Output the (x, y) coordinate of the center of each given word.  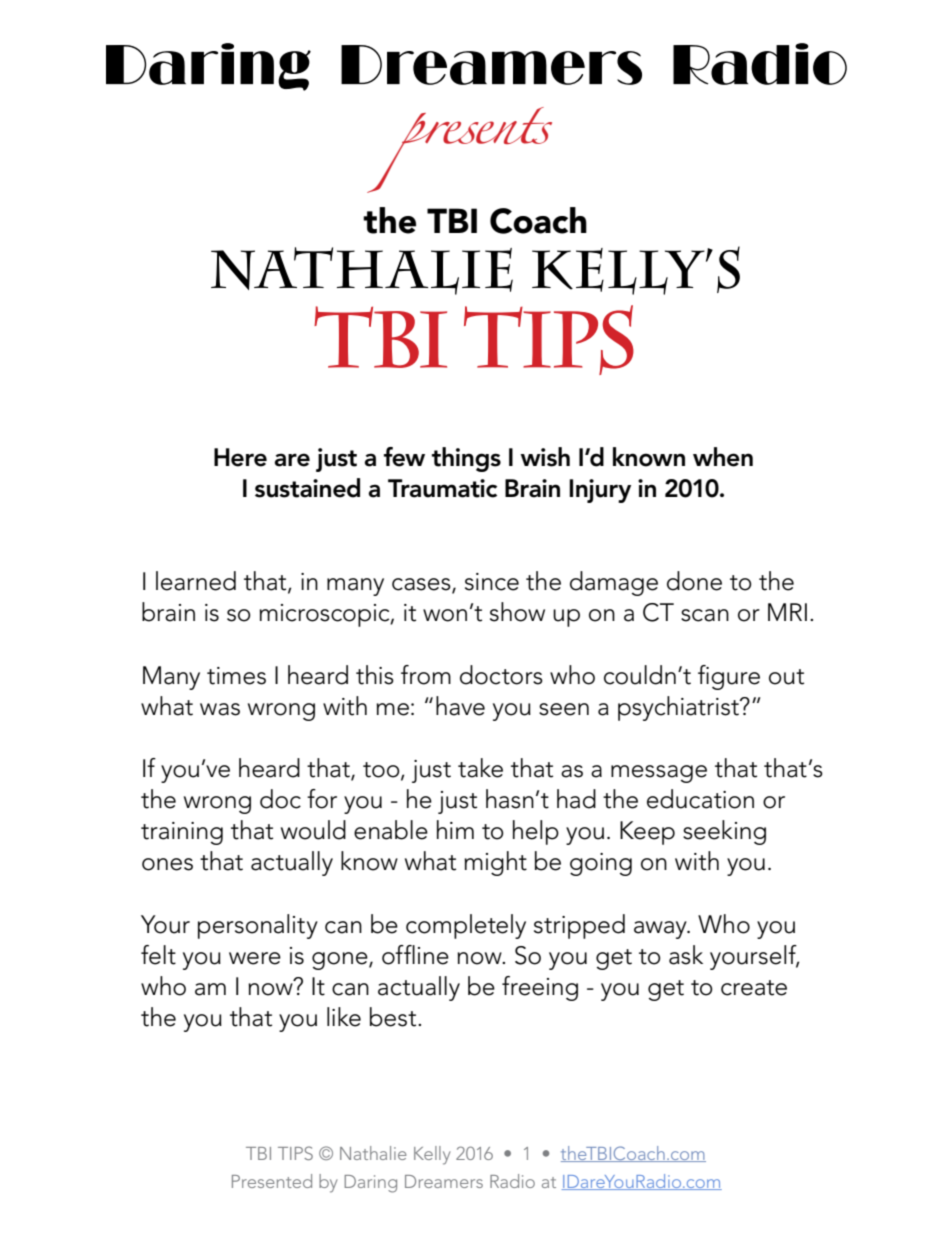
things (466, 459)
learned (196, 581)
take (480, 768)
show (517, 612)
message (659, 774)
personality (258, 926)
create (754, 988)
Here (240, 457)
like (344, 1017)
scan (705, 615)
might (495, 863)
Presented (272, 1181)
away (661, 930)
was (220, 709)
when (723, 457)
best (394, 1017)
